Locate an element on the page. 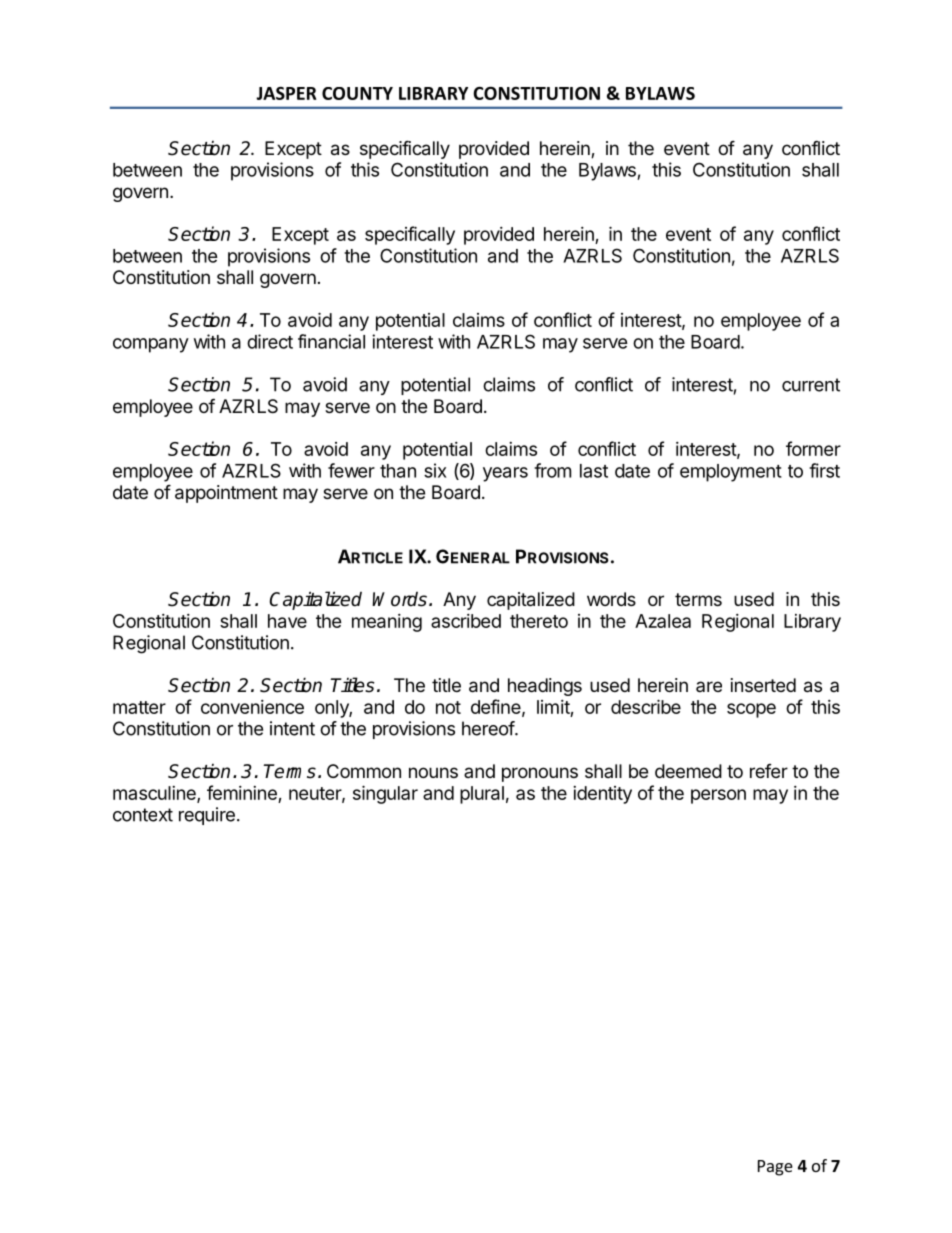 This image has height=1233, width=952. require is located at coordinates (207, 816).
